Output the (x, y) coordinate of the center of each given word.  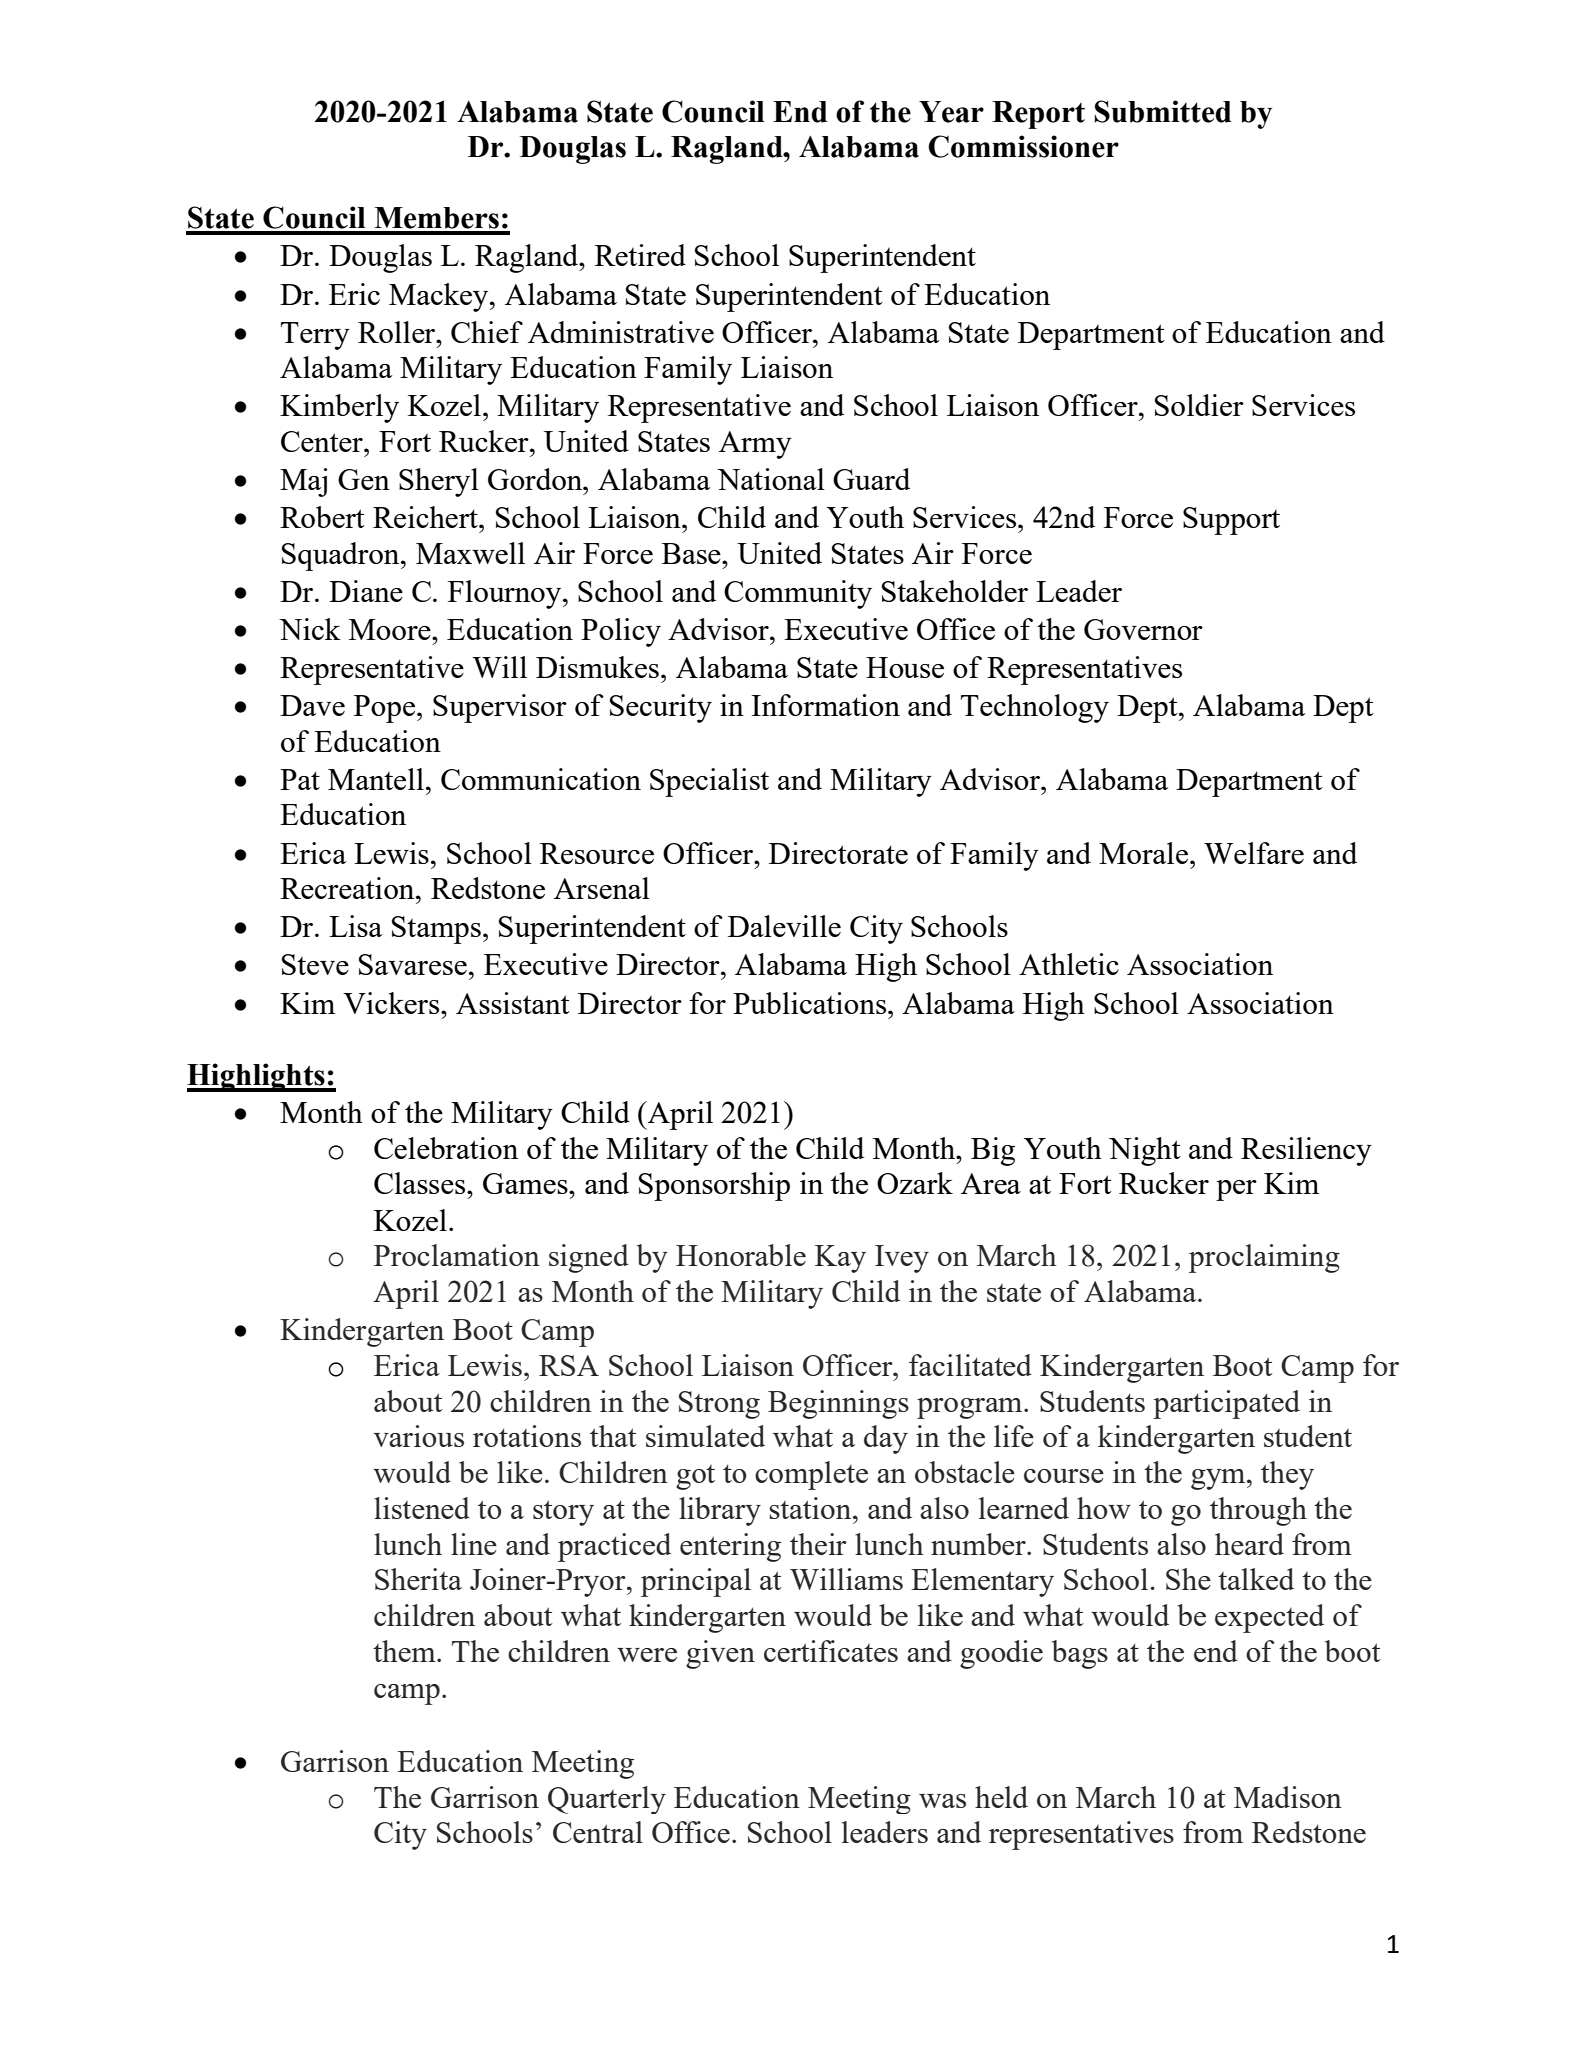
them (405, 1651)
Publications (811, 1003)
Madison (1288, 1797)
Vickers (392, 1003)
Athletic (1069, 964)
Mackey (440, 297)
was (942, 1801)
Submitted (1163, 111)
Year (951, 112)
